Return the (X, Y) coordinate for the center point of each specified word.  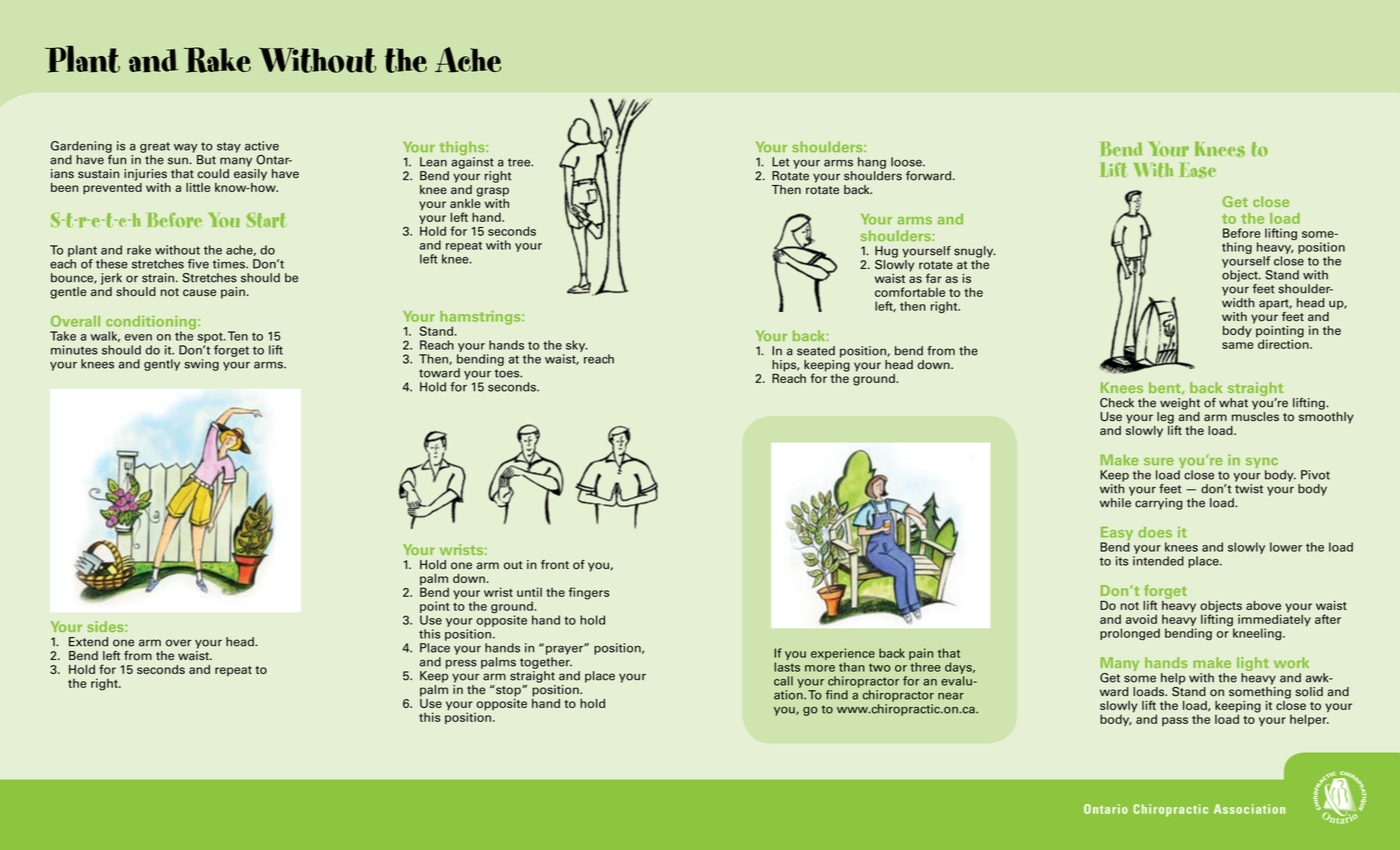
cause (199, 293)
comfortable (910, 292)
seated (816, 351)
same (1237, 345)
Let (781, 162)
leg (1165, 418)
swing (202, 365)
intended (1158, 561)
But (206, 160)
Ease (1197, 170)
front (555, 565)
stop (508, 691)
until (529, 592)
